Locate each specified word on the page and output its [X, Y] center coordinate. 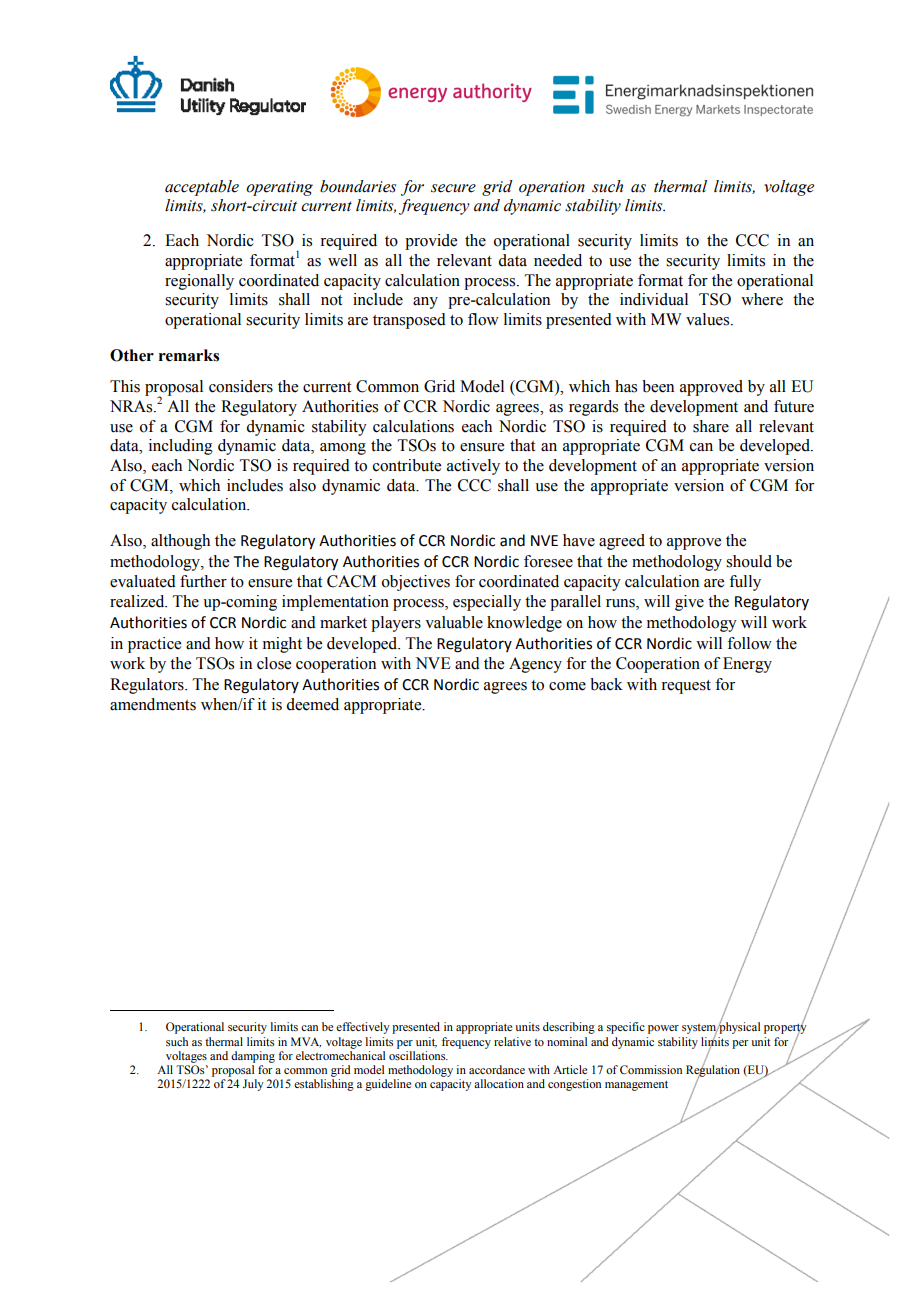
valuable [454, 622]
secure [453, 188]
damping [253, 1057]
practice [154, 645]
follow [749, 643]
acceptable [202, 188]
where [762, 299]
